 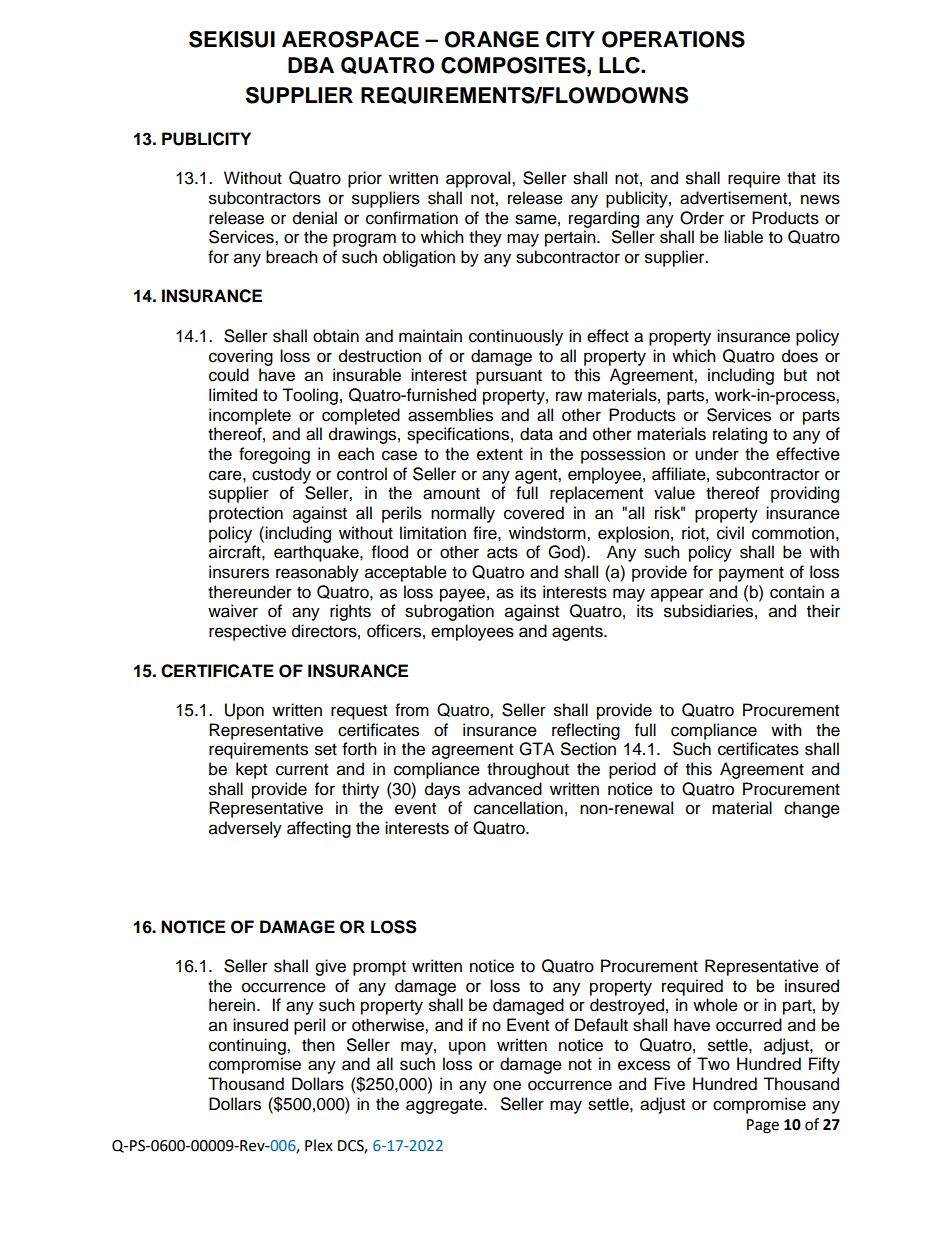 What do you see at coordinates (751, 574) in the screenshot?
I see `payment` at bounding box center [751, 574].
